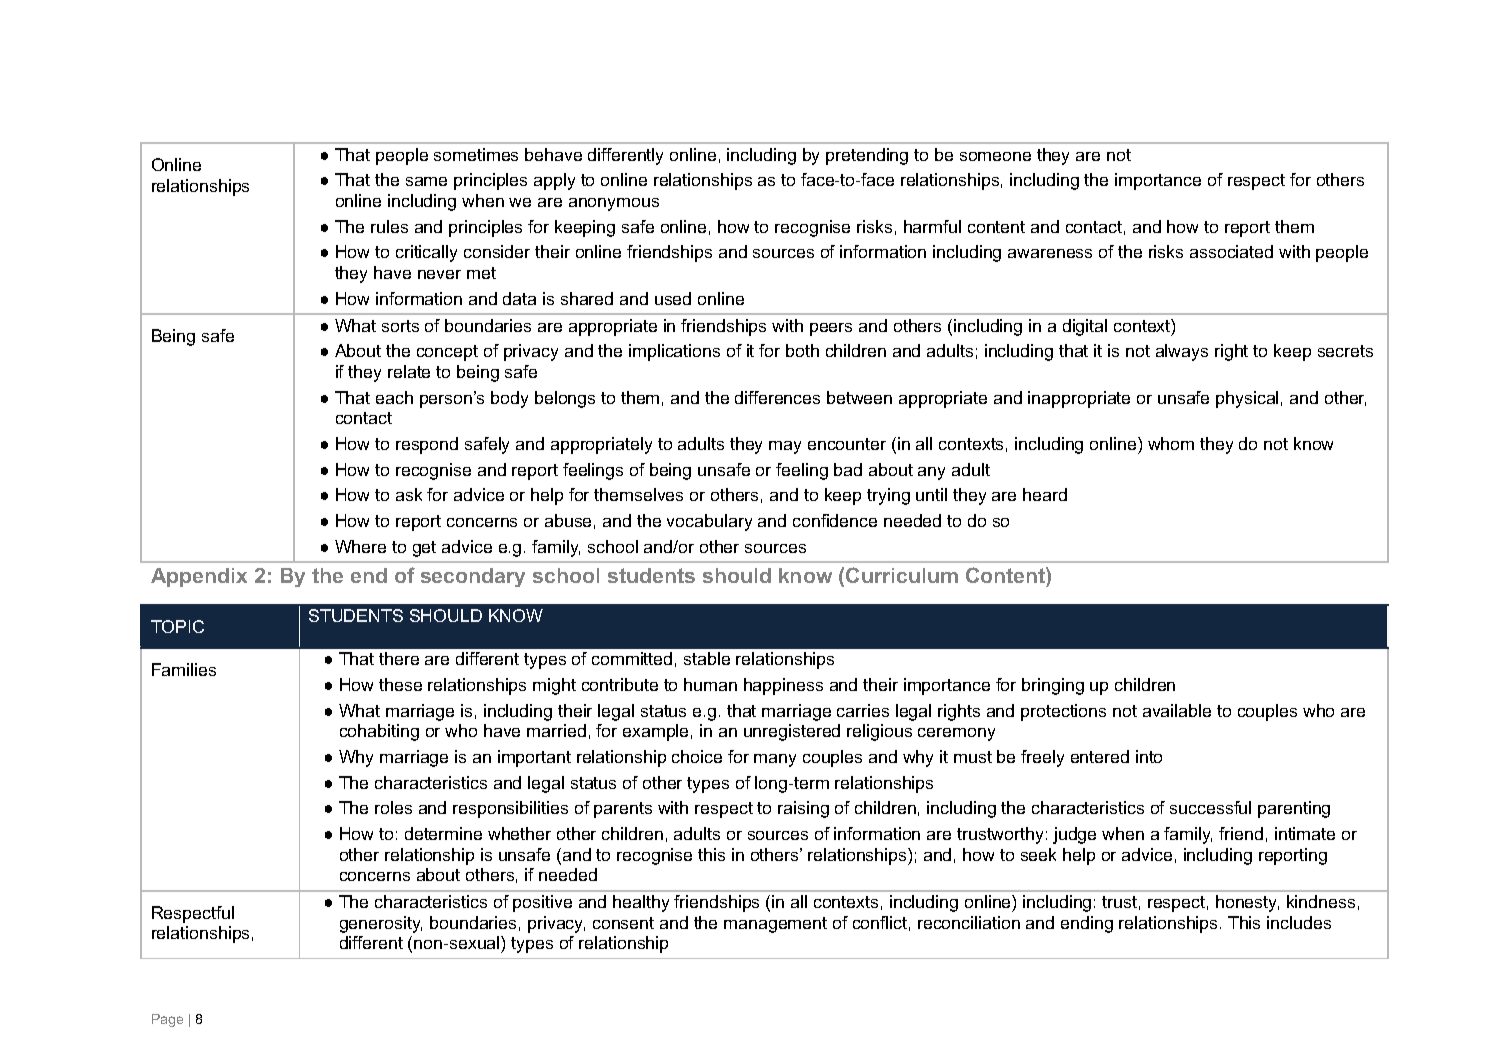  Describe the element at coordinates (1177, 710) in the image. I see `available` at that location.
